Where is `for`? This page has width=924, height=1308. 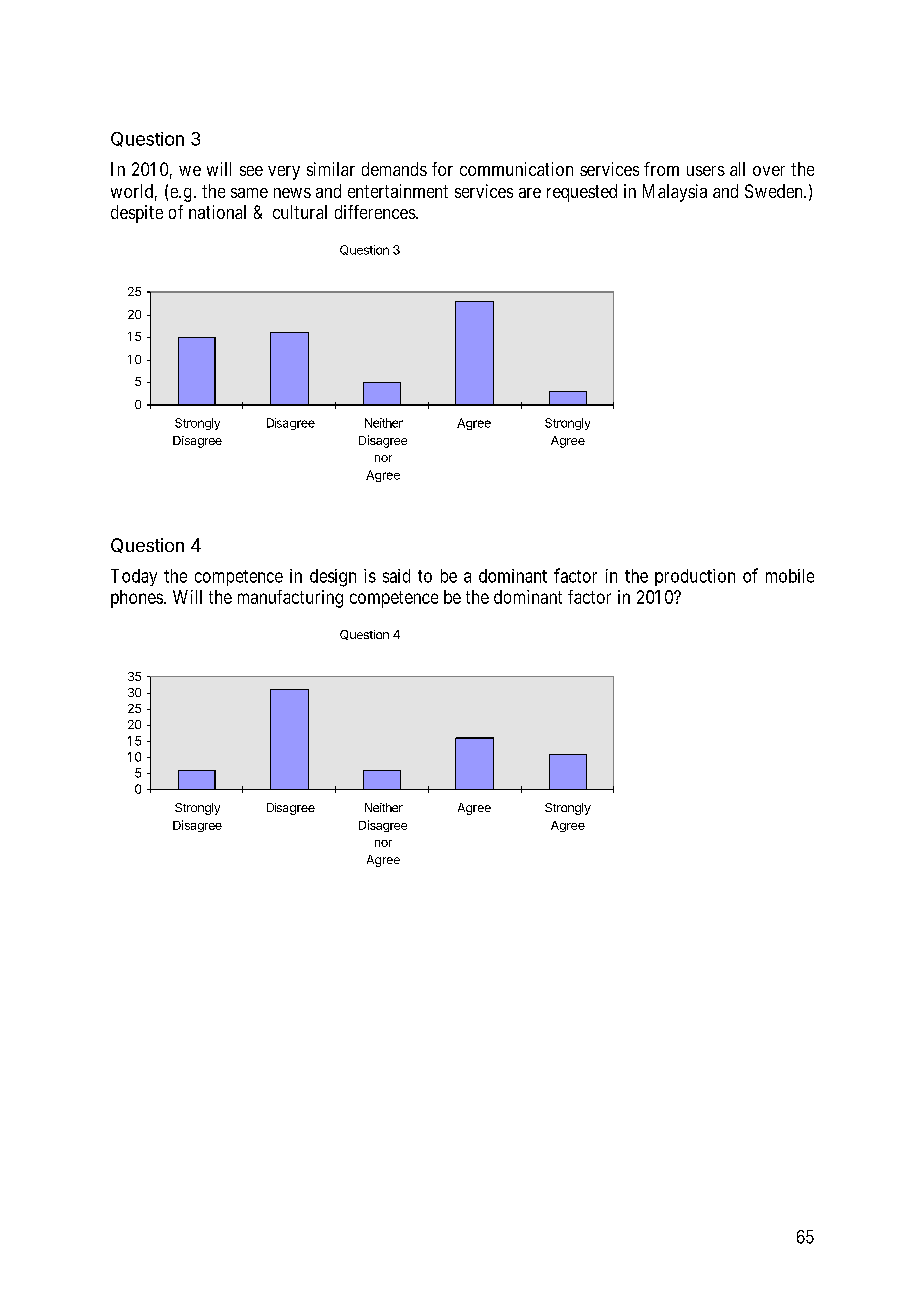 for is located at coordinates (442, 169).
